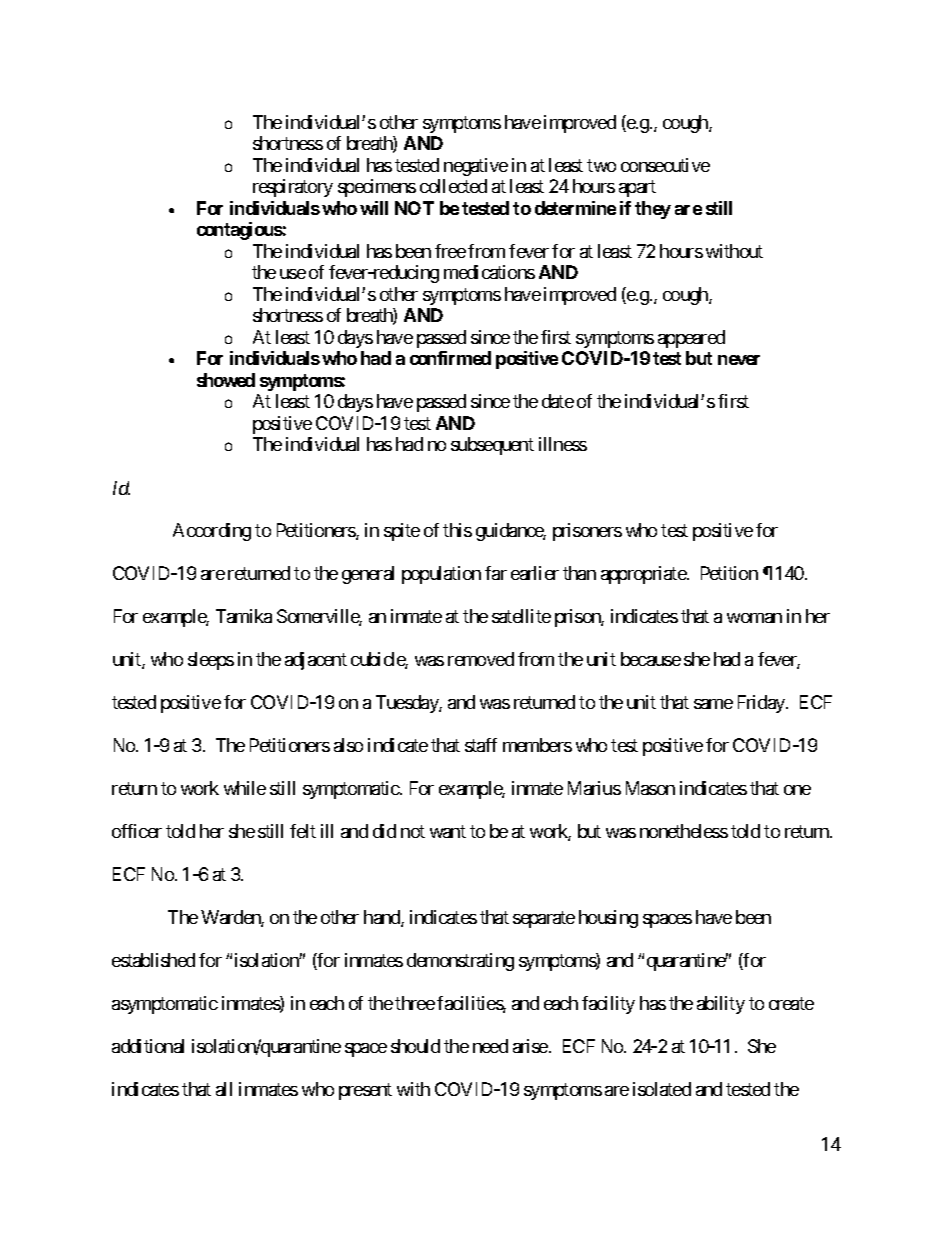 The width and height of the document is (952, 1233). Describe the element at coordinates (453, 186) in the document. I see `collected` at that location.
